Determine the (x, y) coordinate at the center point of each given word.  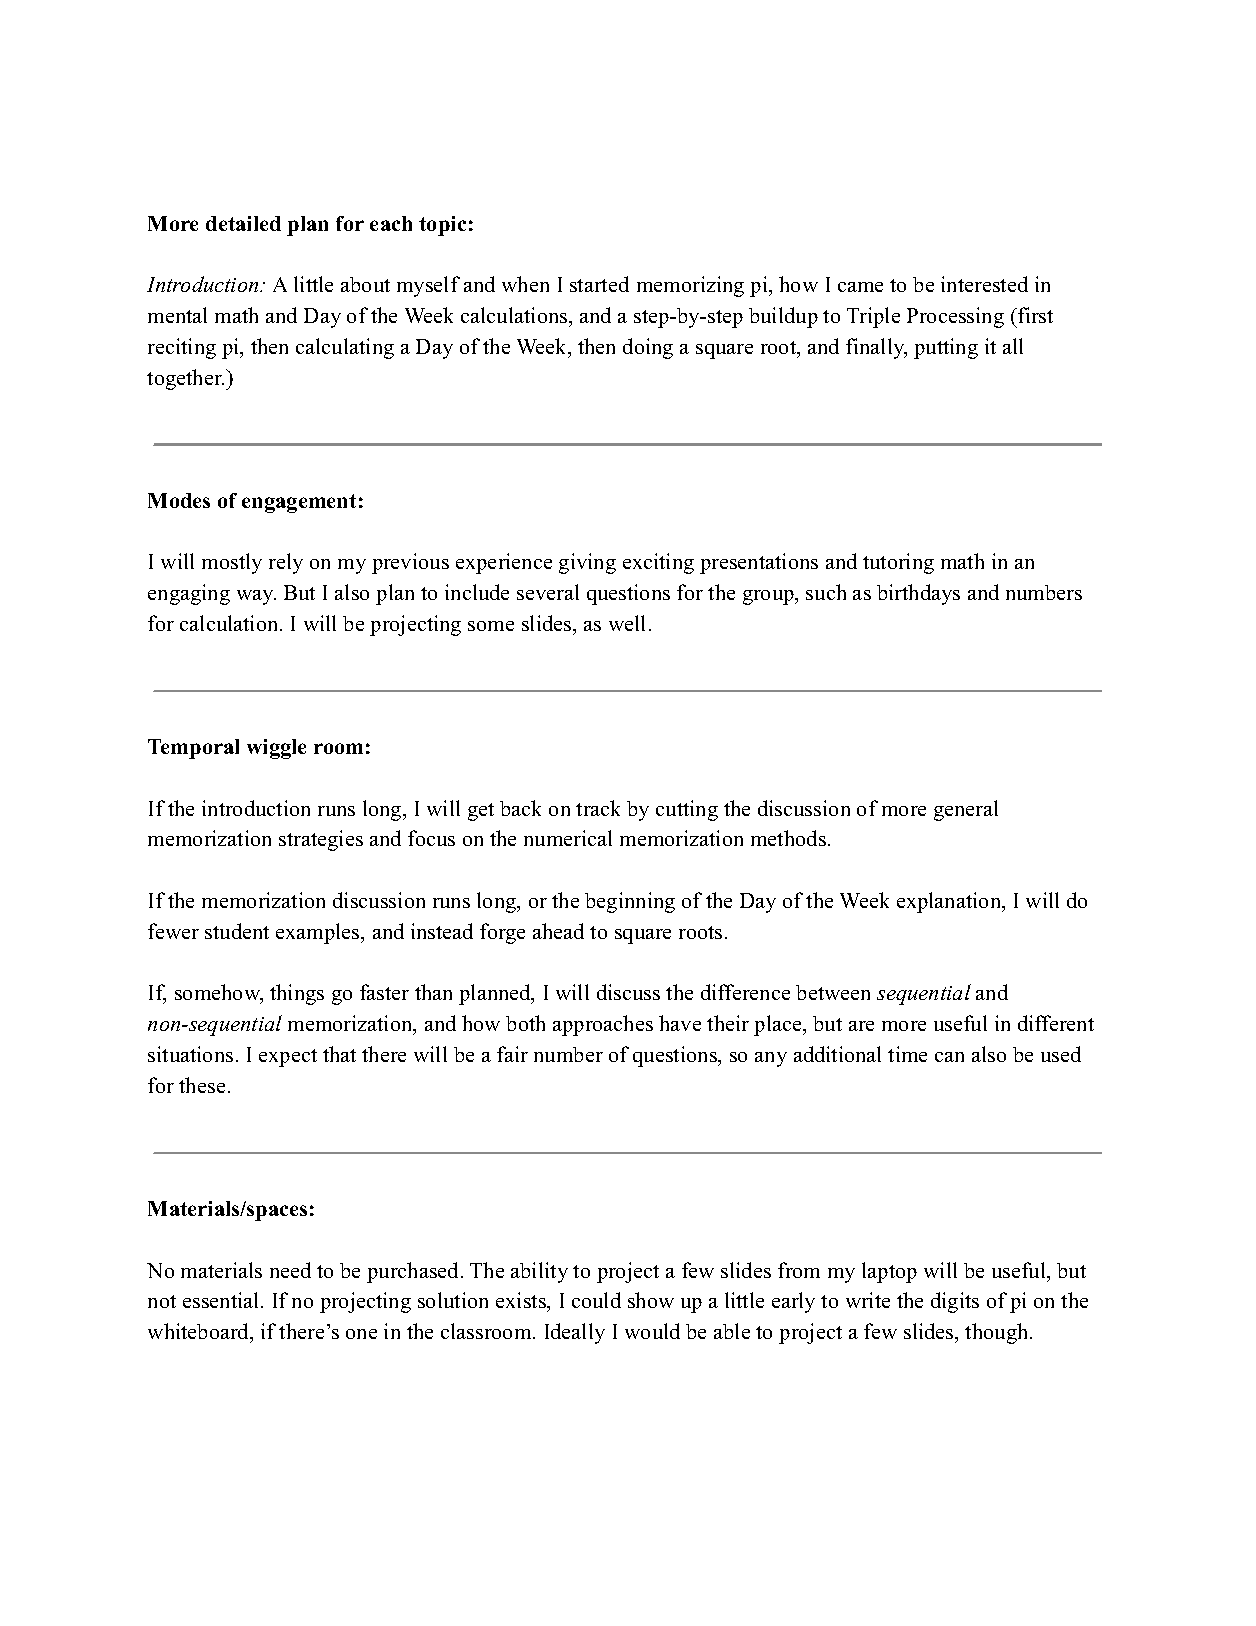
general (966, 810)
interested (984, 284)
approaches (603, 1025)
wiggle (276, 749)
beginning (630, 902)
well (627, 623)
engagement (299, 503)
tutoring (898, 563)
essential (222, 1300)
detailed (243, 223)
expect (288, 1058)
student (237, 931)
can (949, 1057)
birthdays (918, 594)
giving (587, 563)
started (599, 284)
